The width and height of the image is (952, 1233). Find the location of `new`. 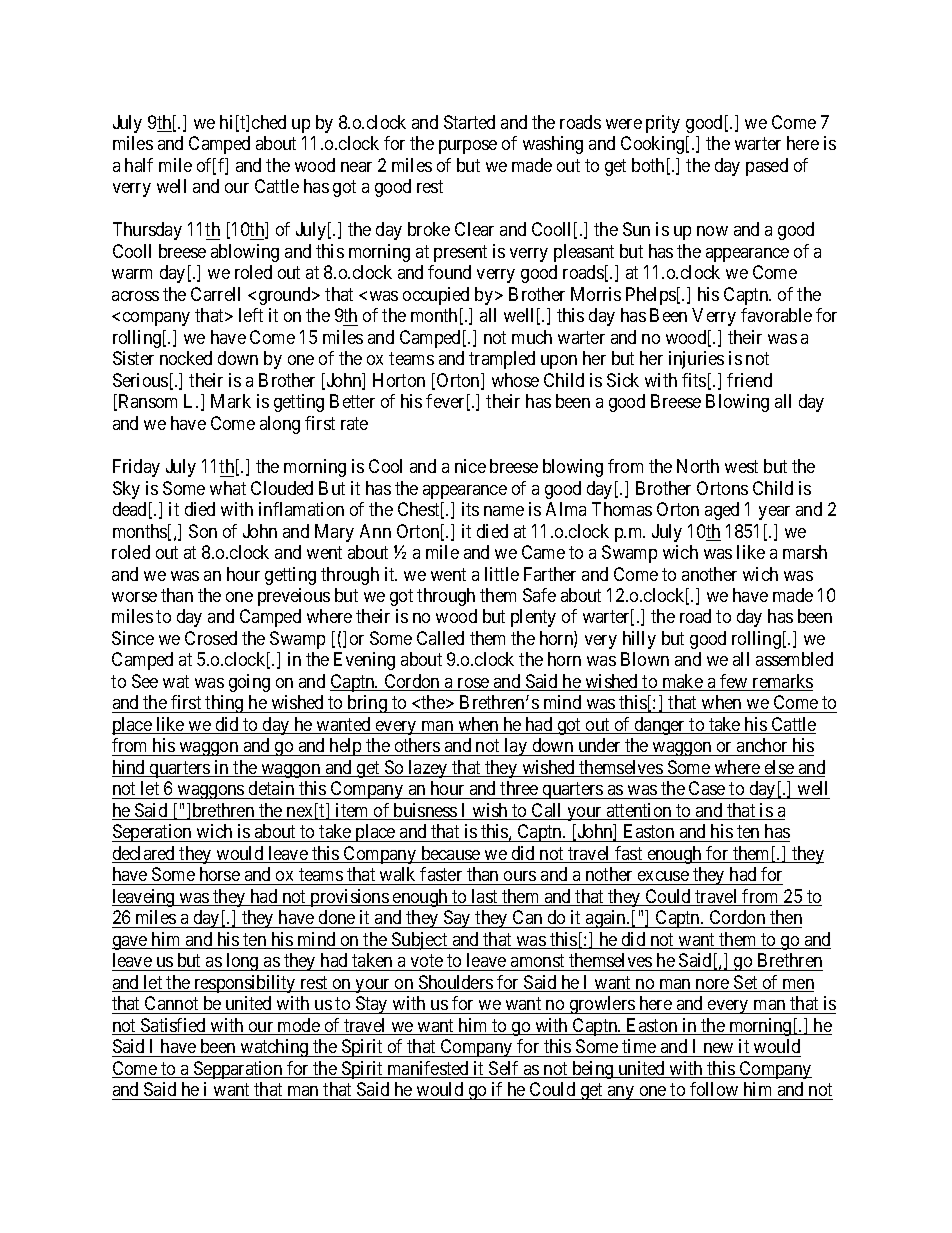

new is located at coordinates (718, 1048).
